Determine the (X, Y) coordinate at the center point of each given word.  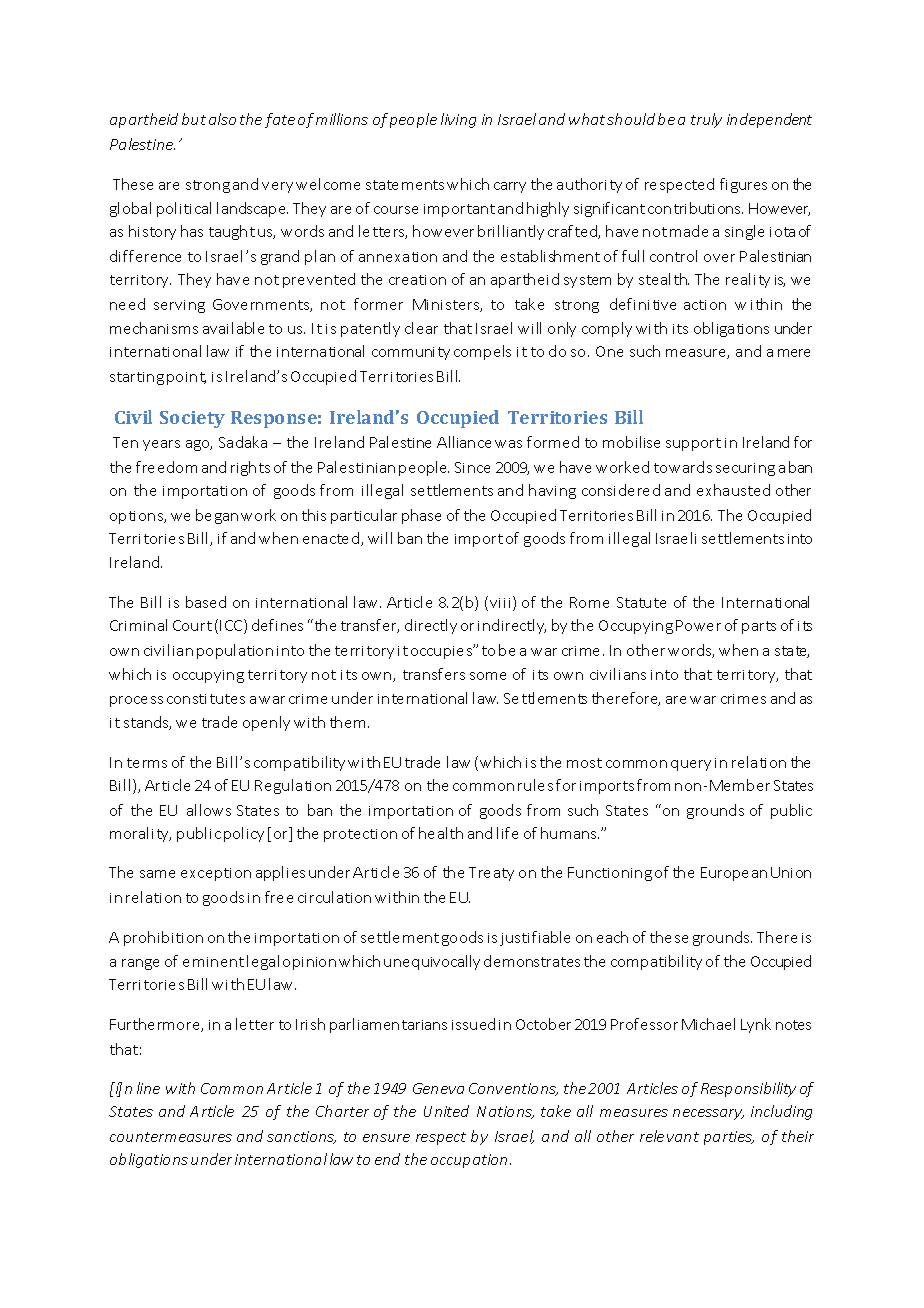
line (148, 1088)
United (446, 1111)
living (458, 120)
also (222, 119)
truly (706, 120)
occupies (443, 651)
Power (698, 625)
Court (192, 625)
